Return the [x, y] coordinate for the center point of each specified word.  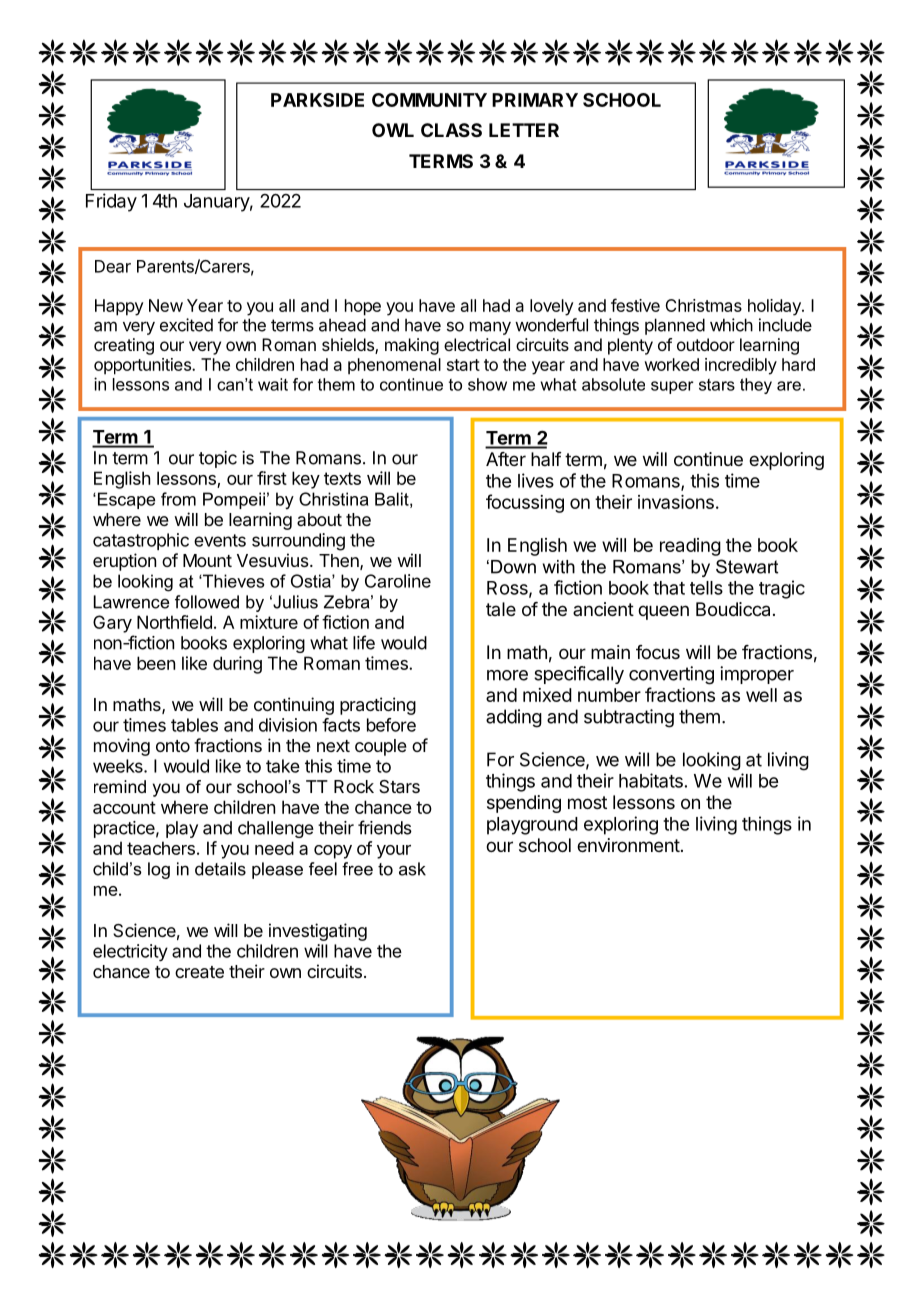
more [507, 675]
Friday [111, 202]
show [487, 384]
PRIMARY [535, 100]
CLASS [451, 130]
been [156, 663]
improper [757, 675]
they [756, 386]
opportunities [143, 366]
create [199, 972]
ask [412, 869]
